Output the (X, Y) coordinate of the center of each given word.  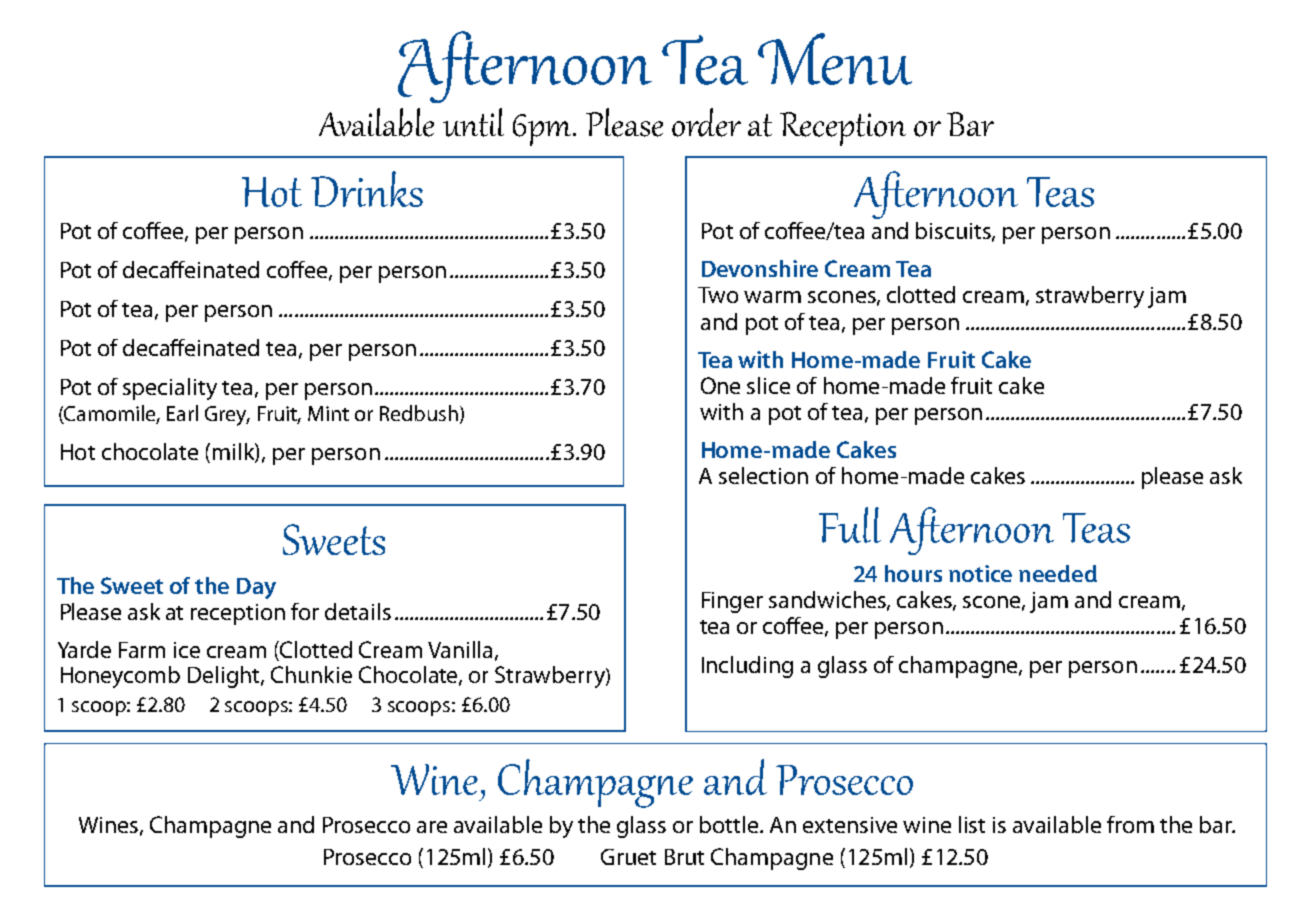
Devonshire (760, 268)
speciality (170, 389)
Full (850, 525)
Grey (227, 416)
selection (763, 475)
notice (980, 573)
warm (772, 297)
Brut (684, 857)
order (706, 122)
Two (718, 295)
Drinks (367, 189)
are (432, 827)
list (972, 824)
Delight (225, 677)
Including (747, 667)
